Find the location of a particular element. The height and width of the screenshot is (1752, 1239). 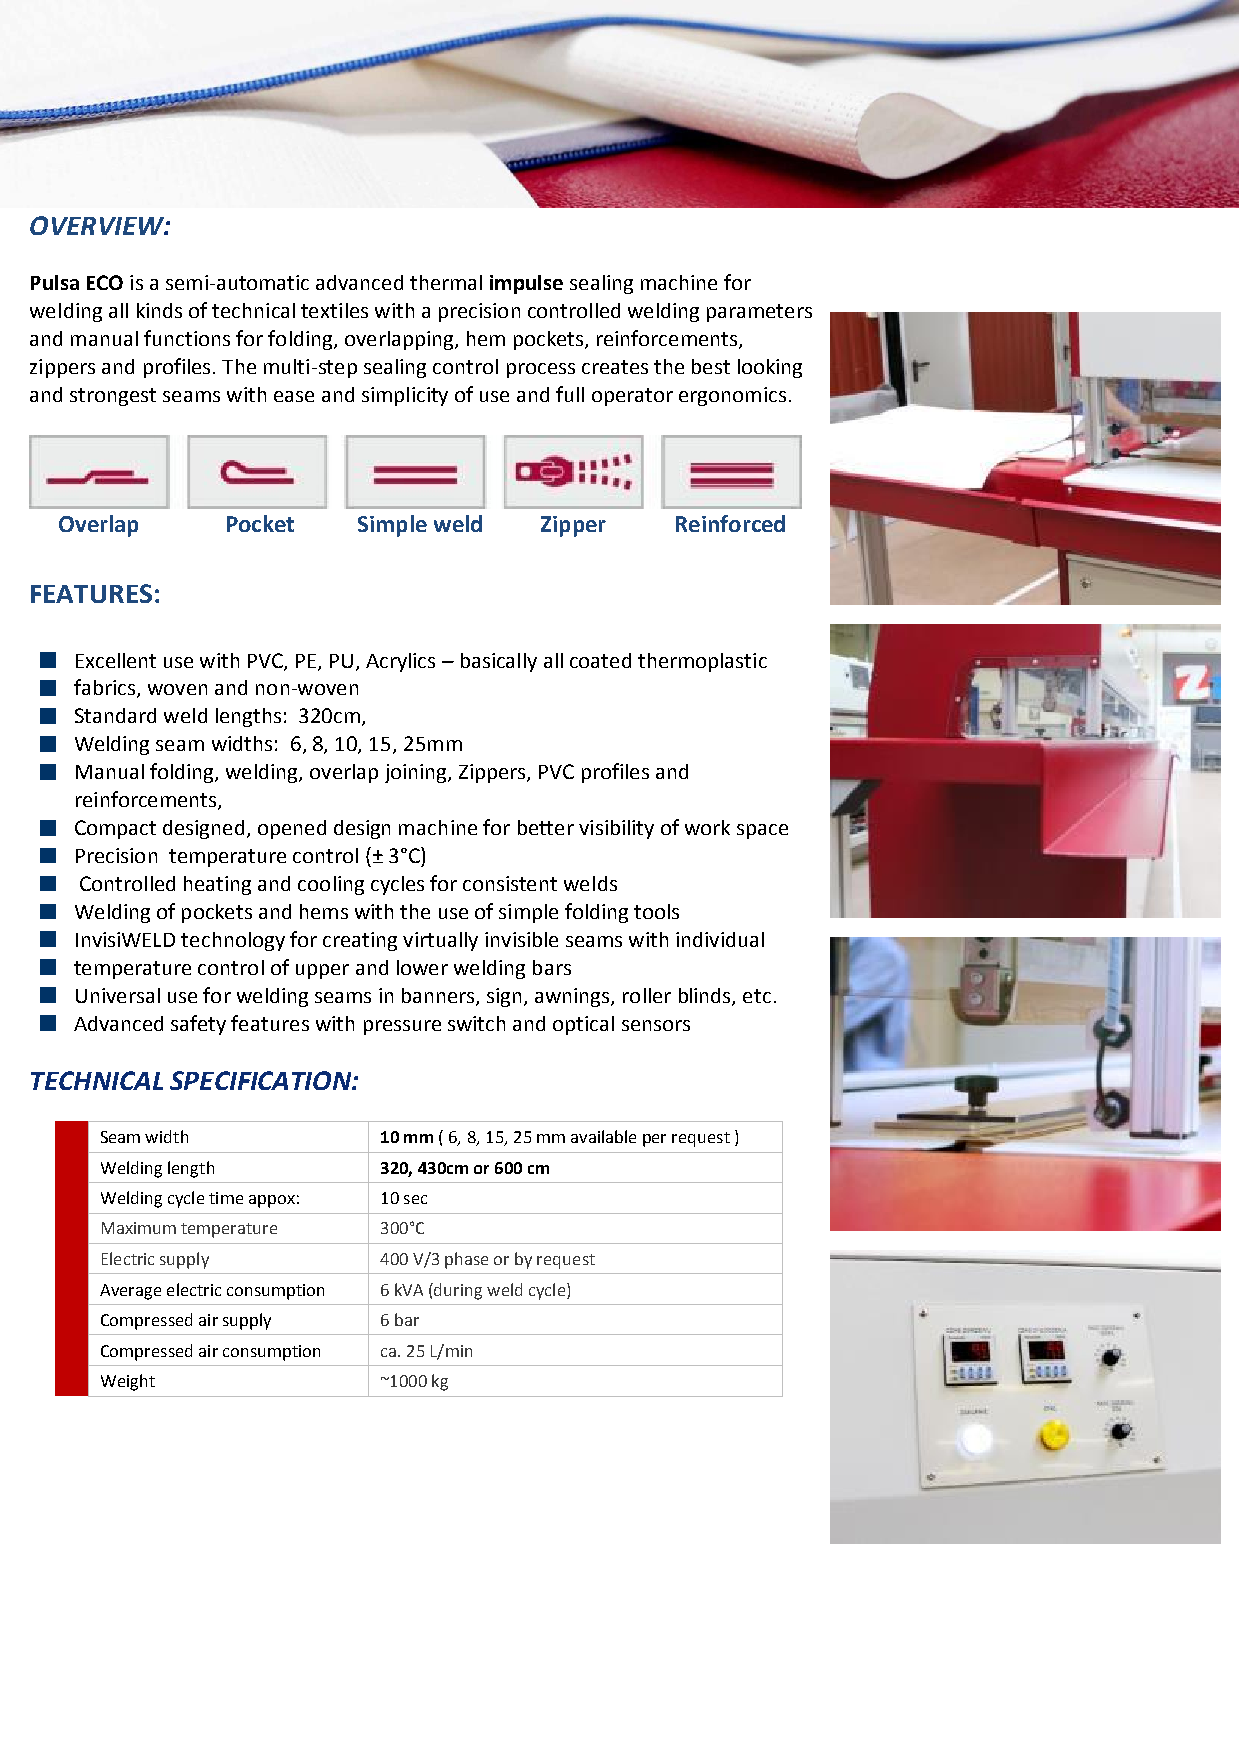

individual is located at coordinates (720, 939).
